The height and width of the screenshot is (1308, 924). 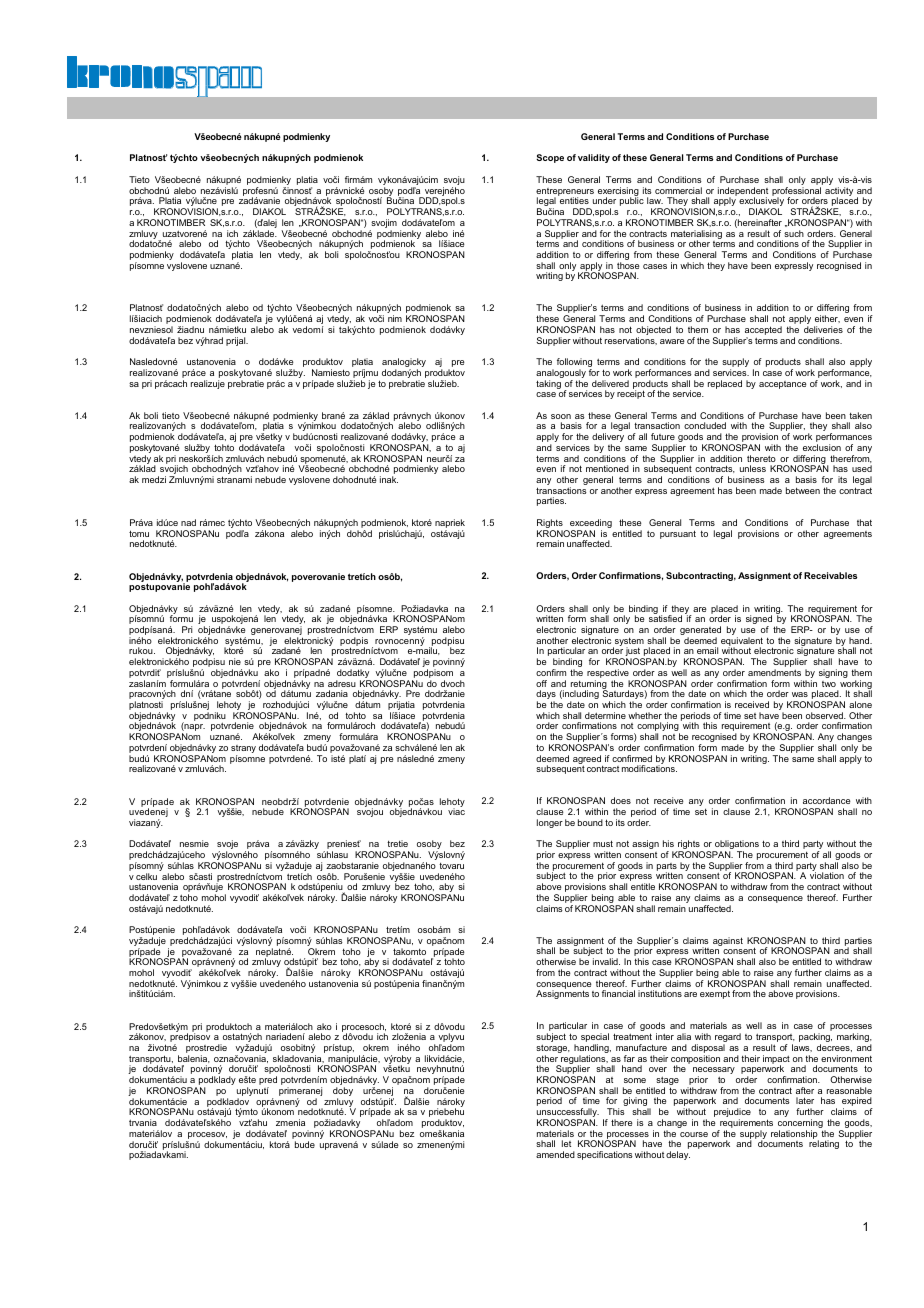 What do you see at coordinates (590, 822) in the screenshot?
I see `bound` at bounding box center [590, 822].
